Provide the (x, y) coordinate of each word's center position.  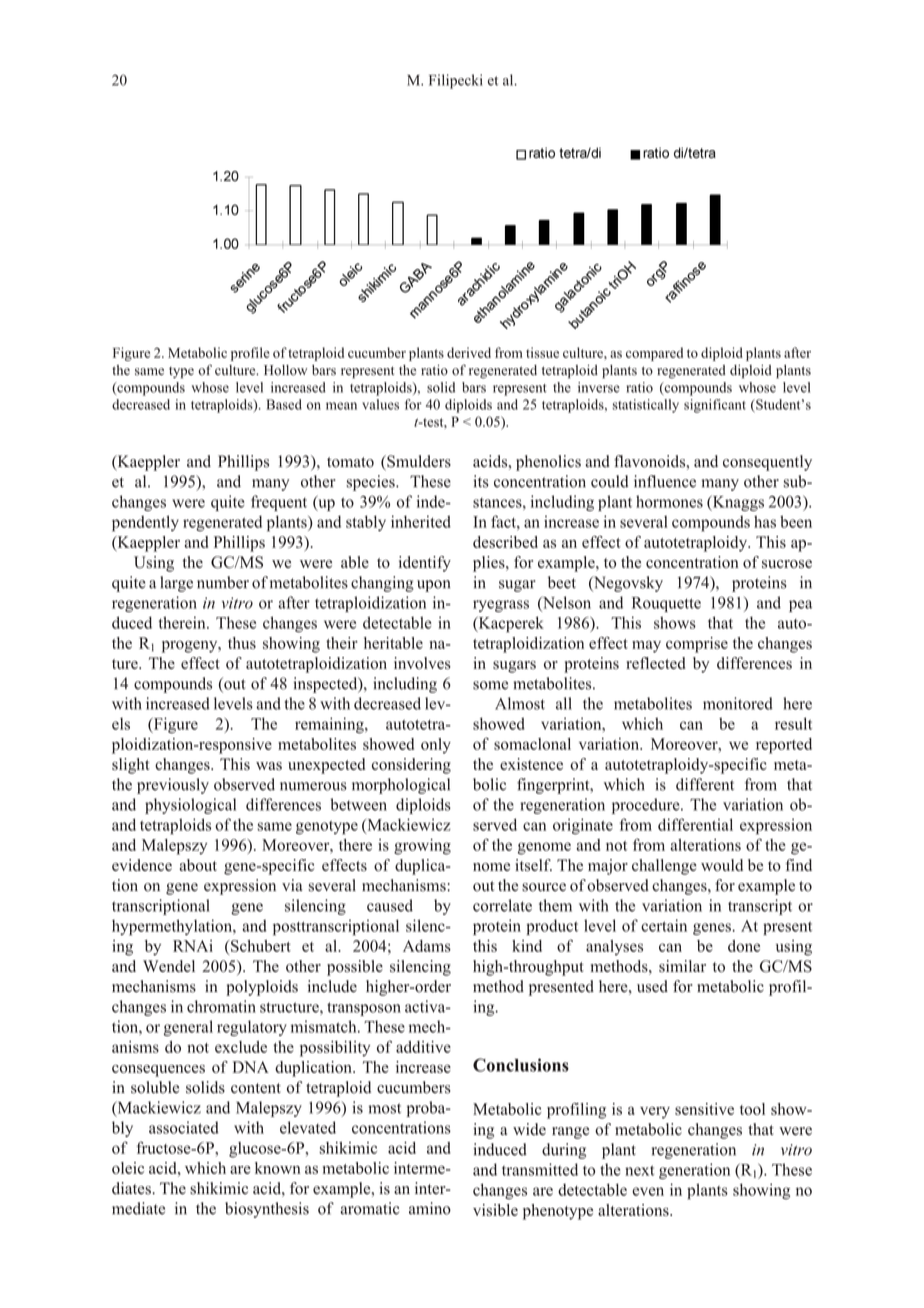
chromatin (221, 1006)
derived (469, 352)
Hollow (285, 370)
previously (173, 786)
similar (682, 966)
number (223, 582)
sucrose (787, 564)
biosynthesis (267, 1210)
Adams (427, 946)
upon (433, 586)
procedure (647, 806)
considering (411, 766)
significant (715, 406)
